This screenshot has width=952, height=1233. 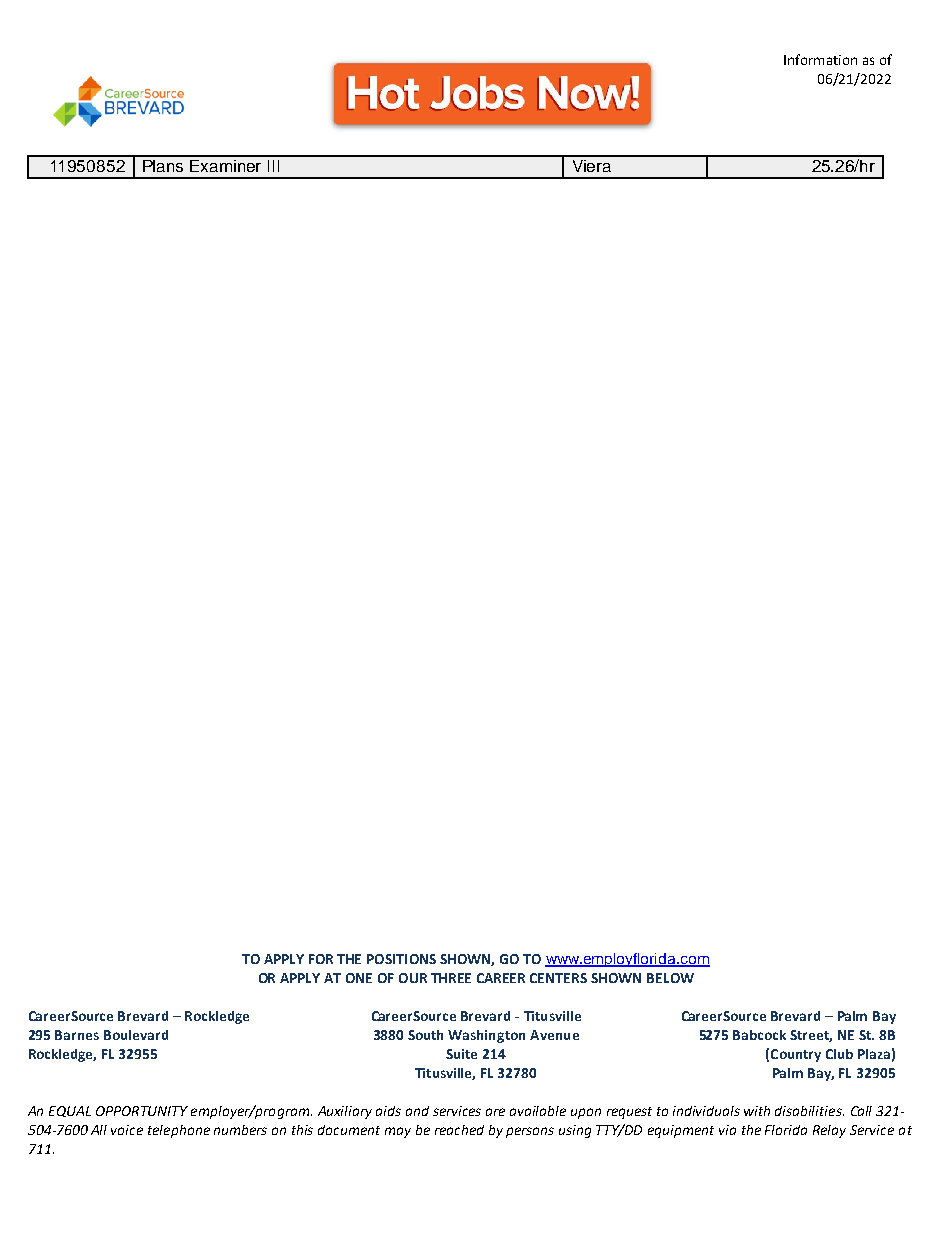 I want to click on OPPORTUNITY, so click(x=142, y=1111).
